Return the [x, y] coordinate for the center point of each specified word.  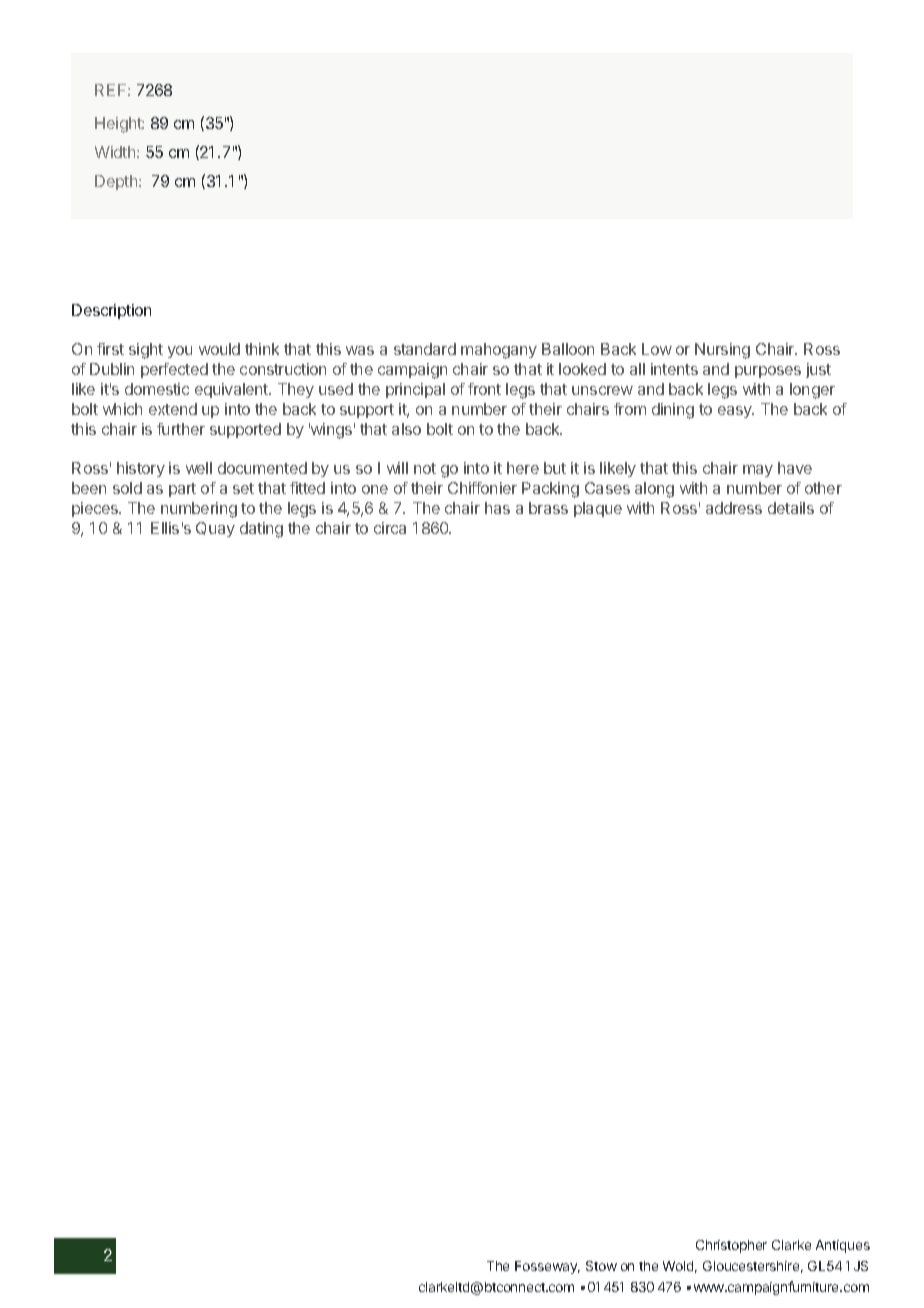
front [484, 389]
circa [390, 528]
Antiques [843, 1246]
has [497, 508]
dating [261, 530]
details [791, 508]
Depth [117, 182]
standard [425, 349]
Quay [215, 529]
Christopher [731, 1246]
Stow [601, 1266]
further [181, 429]
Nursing [722, 351]
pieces [96, 509]
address [734, 508]
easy [736, 412]
